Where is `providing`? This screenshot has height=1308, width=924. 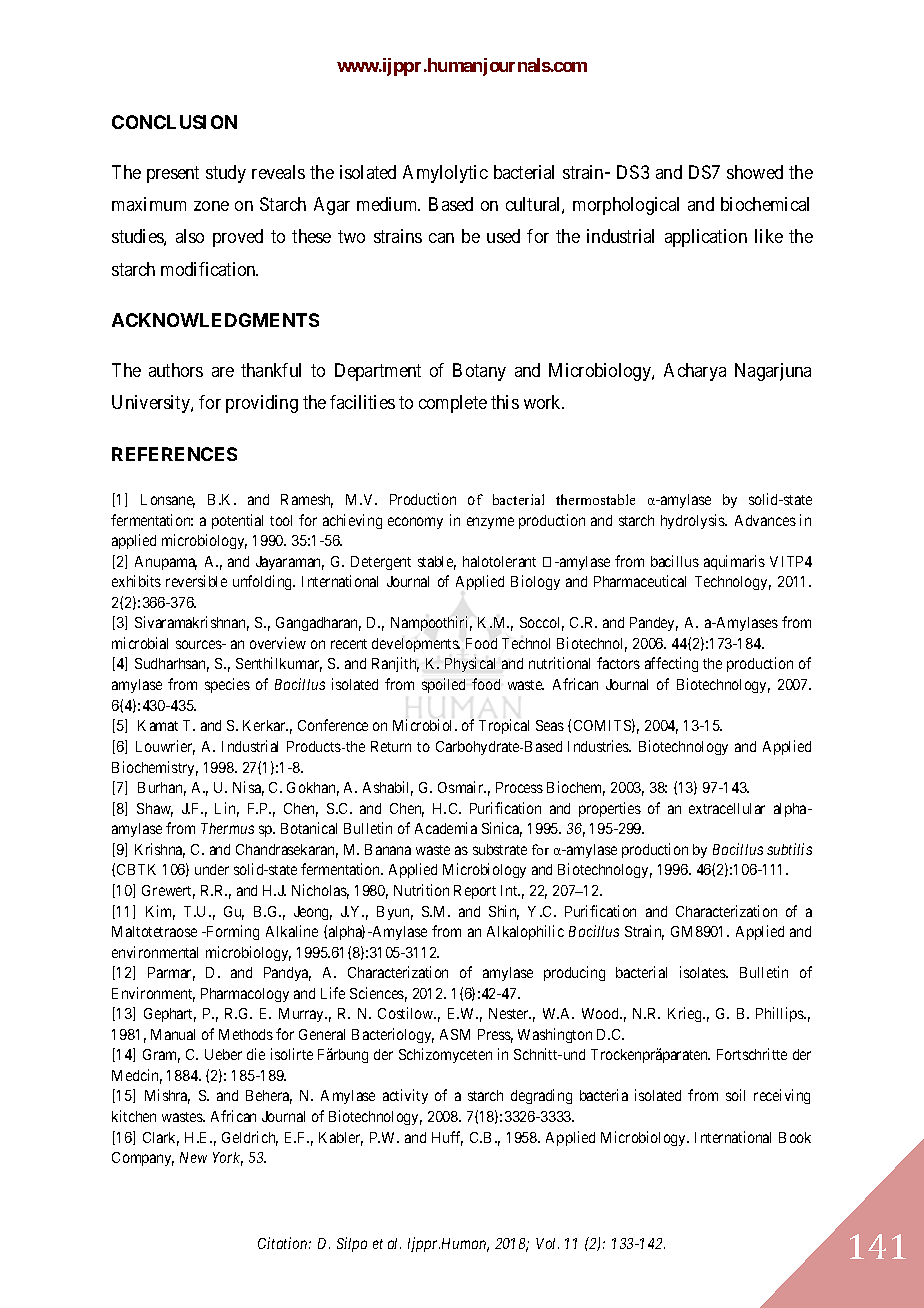
providing is located at coordinates (262, 404).
